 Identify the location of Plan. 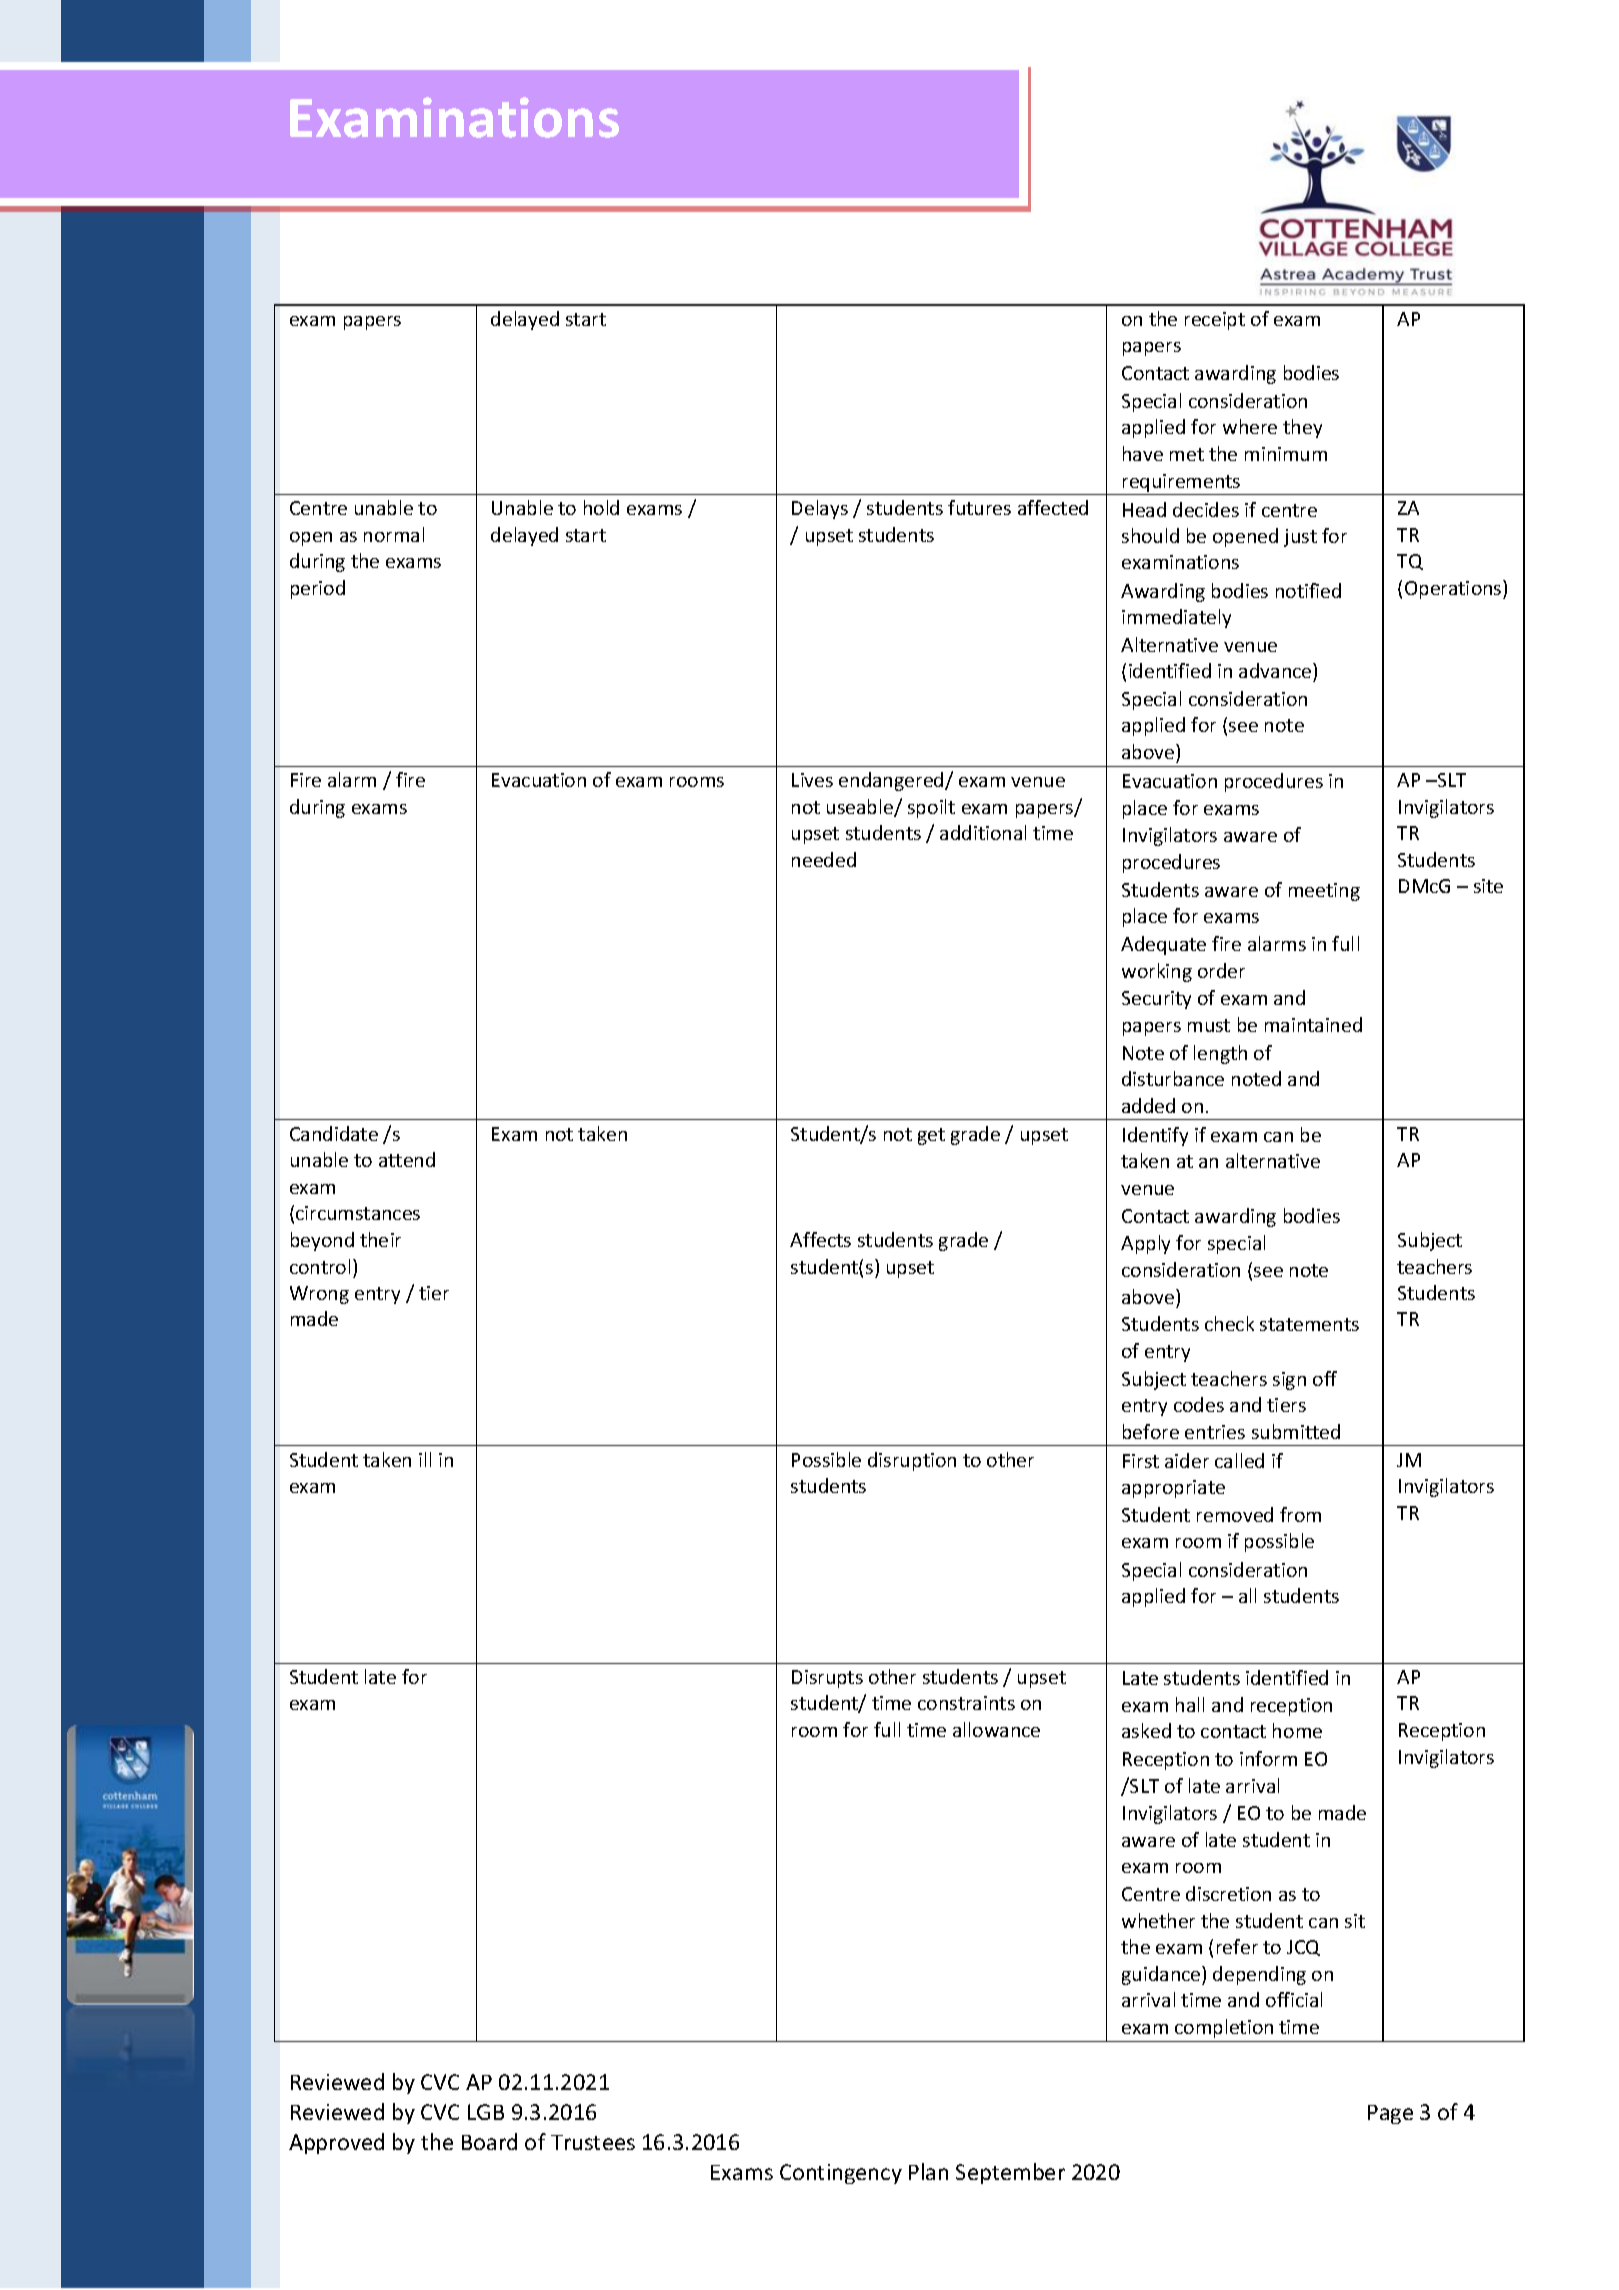
(928, 2171).
